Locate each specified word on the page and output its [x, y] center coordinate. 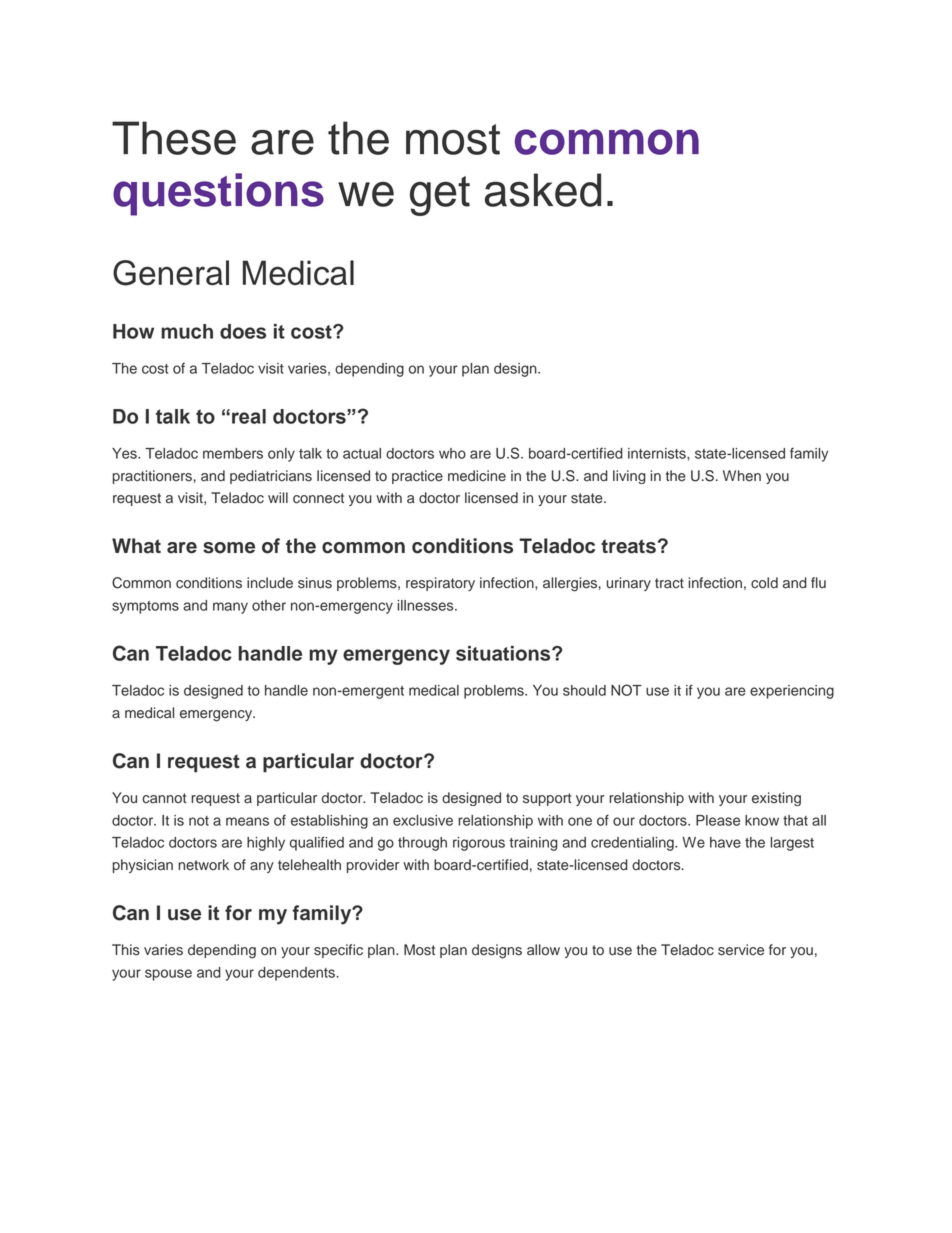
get [440, 196]
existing [776, 799]
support [547, 799]
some [229, 548]
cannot [164, 798]
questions [218, 194]
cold [764, 583]
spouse [168, 975]
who [452, 453]
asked [543, 190]
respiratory [440, 584]
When [742, 476]
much [187, 331]
